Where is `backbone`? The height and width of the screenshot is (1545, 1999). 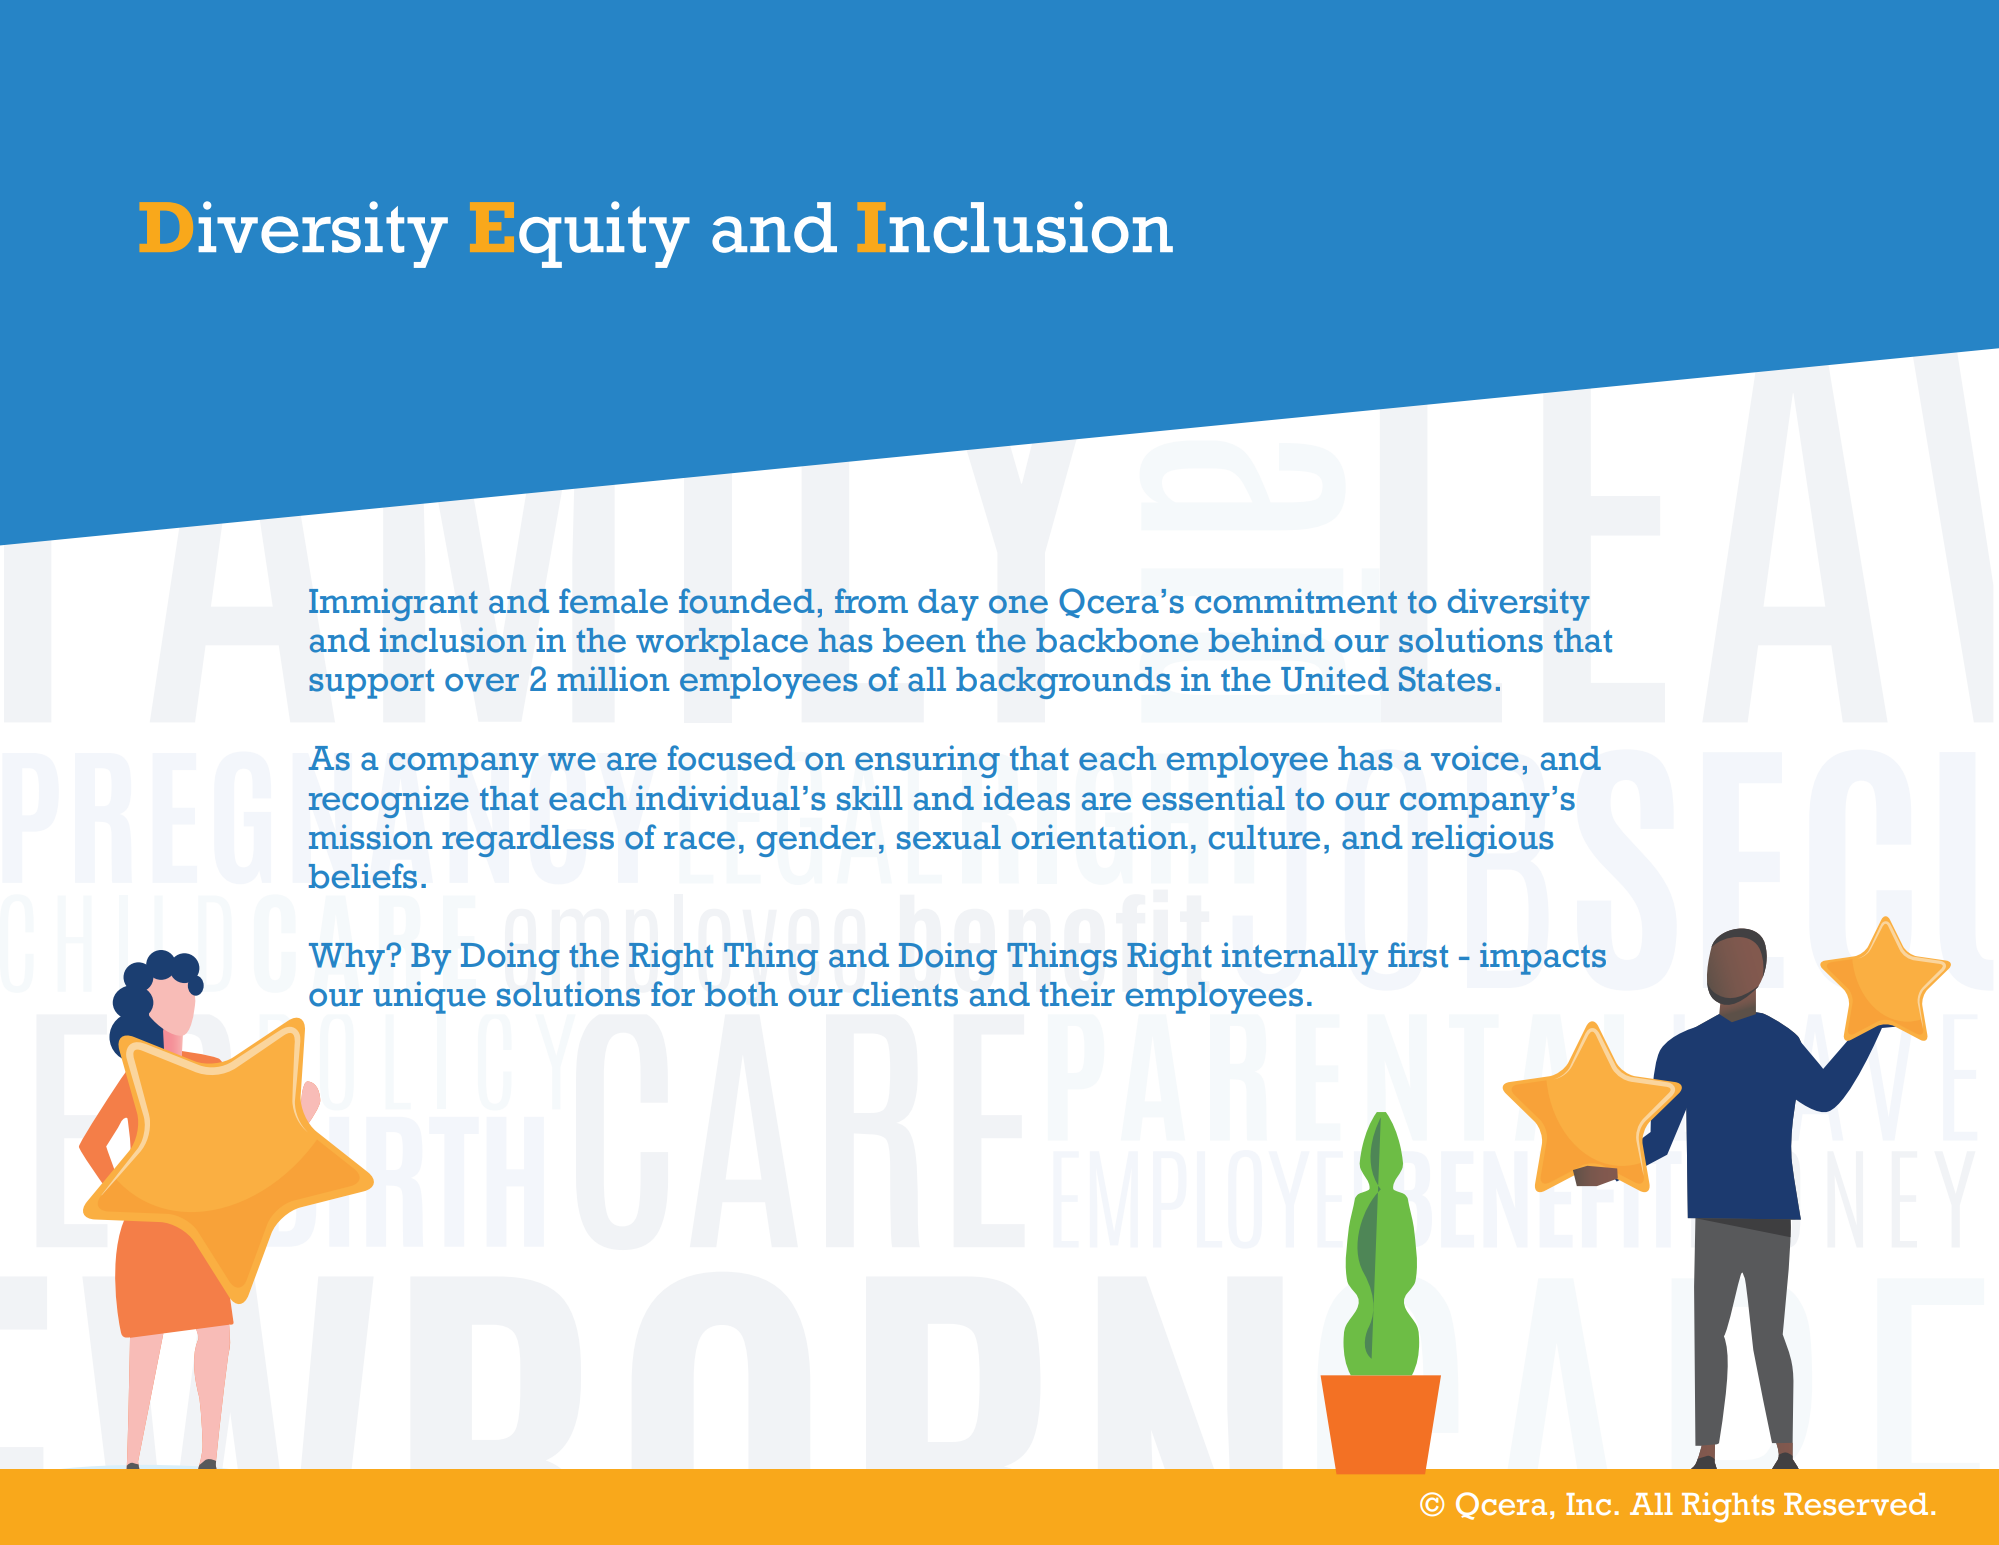
backbone is located at coordinates (1117, 640).
